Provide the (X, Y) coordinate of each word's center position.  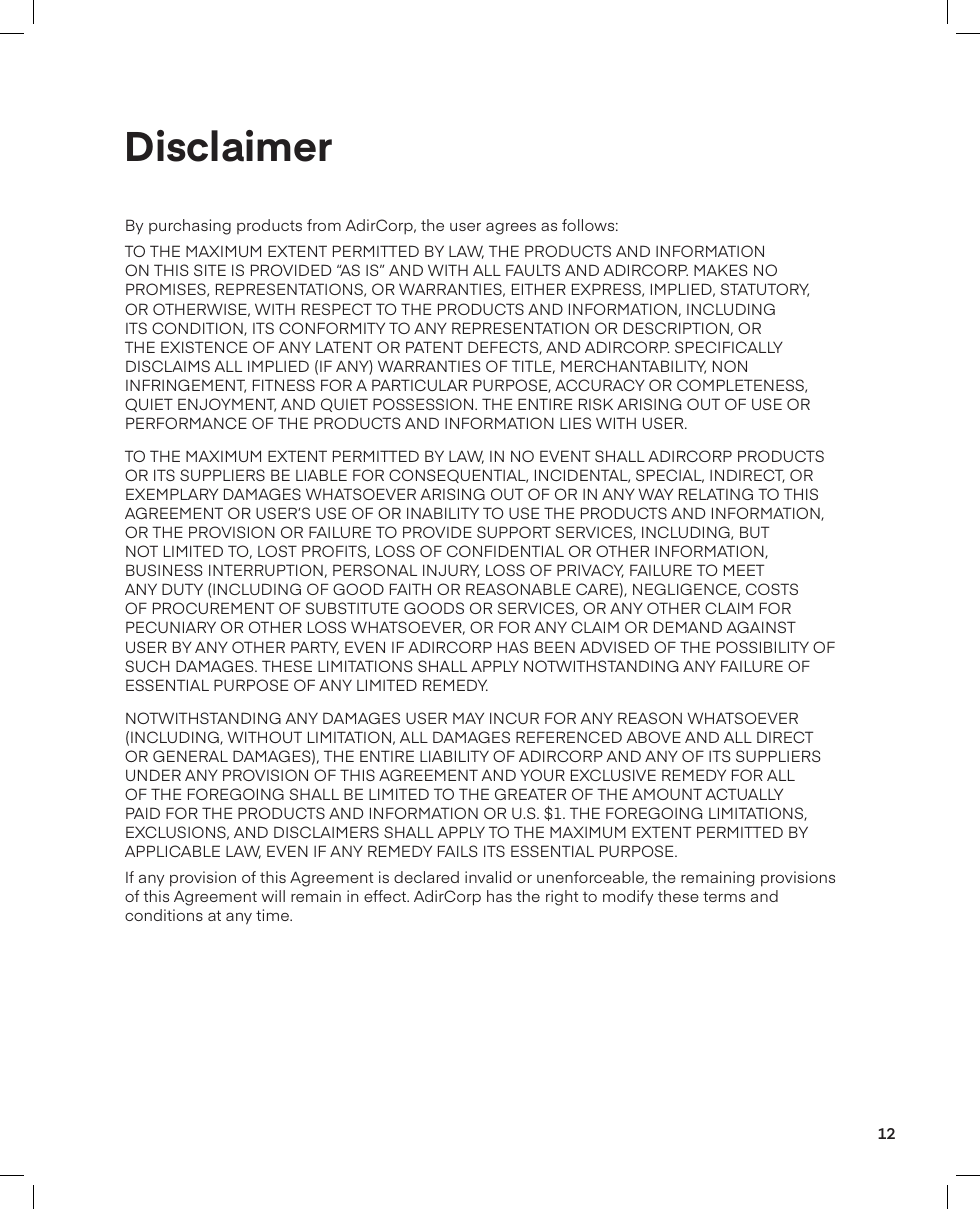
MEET (744, 570)
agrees (511, 228)
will (273, 896)
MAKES (720, 270)
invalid (488, 877)
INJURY (451, 571)
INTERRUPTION (266, 570)
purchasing (190, 227)
